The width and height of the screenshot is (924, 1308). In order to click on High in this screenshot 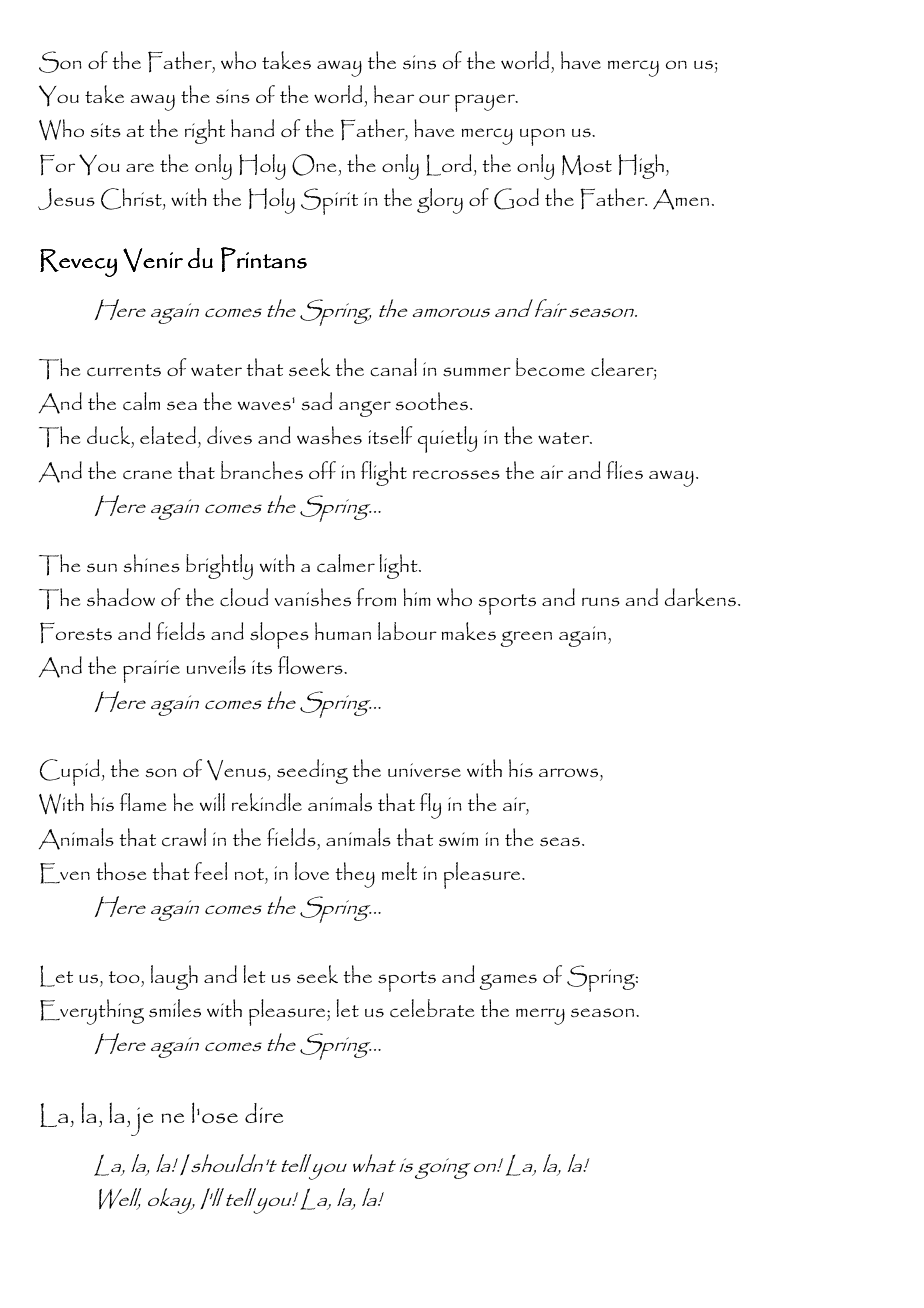, I will do `click(643, 166)`.
